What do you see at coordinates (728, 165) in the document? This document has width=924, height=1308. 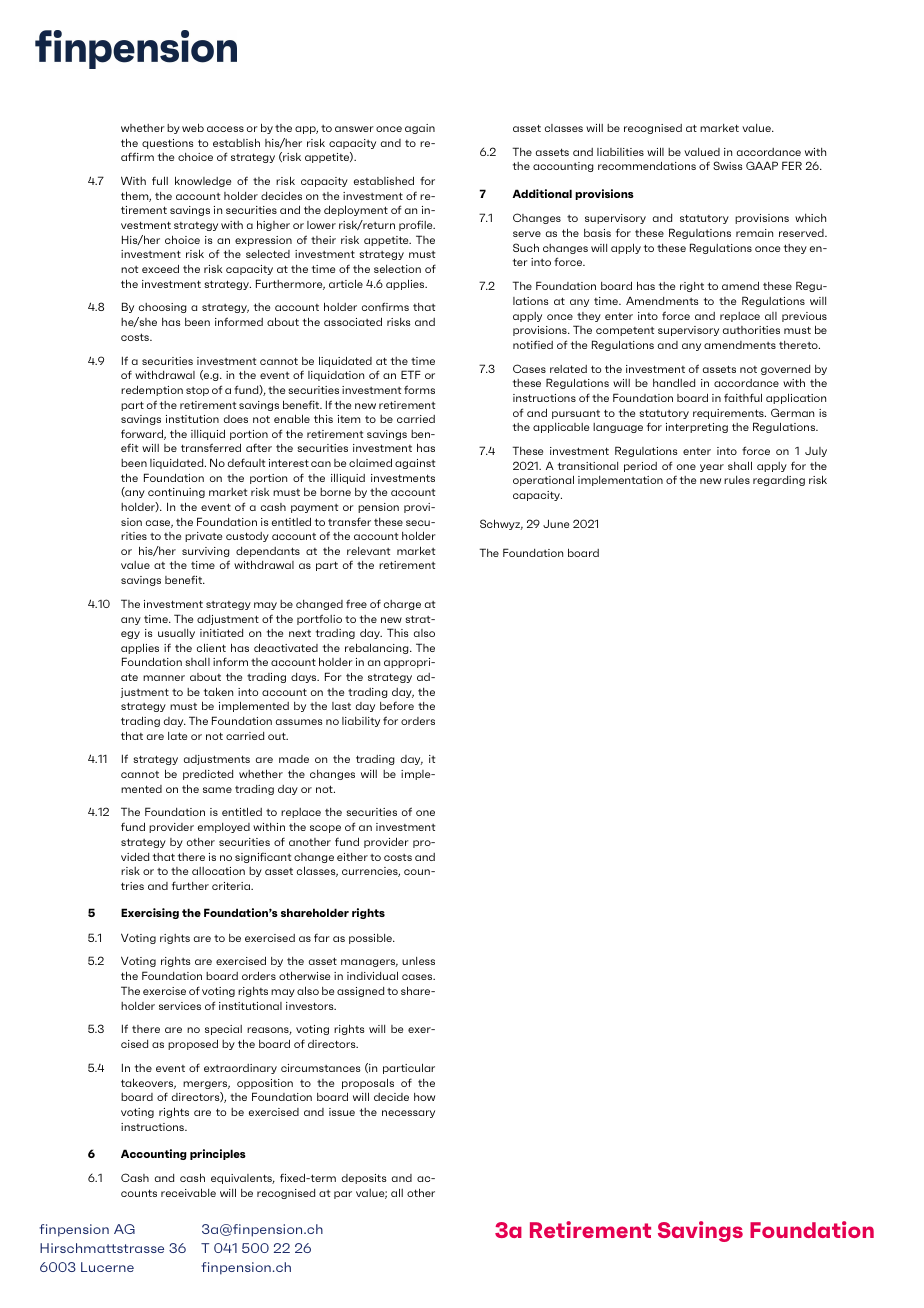 I see `Swiss` at bounding box center [728, 165].
